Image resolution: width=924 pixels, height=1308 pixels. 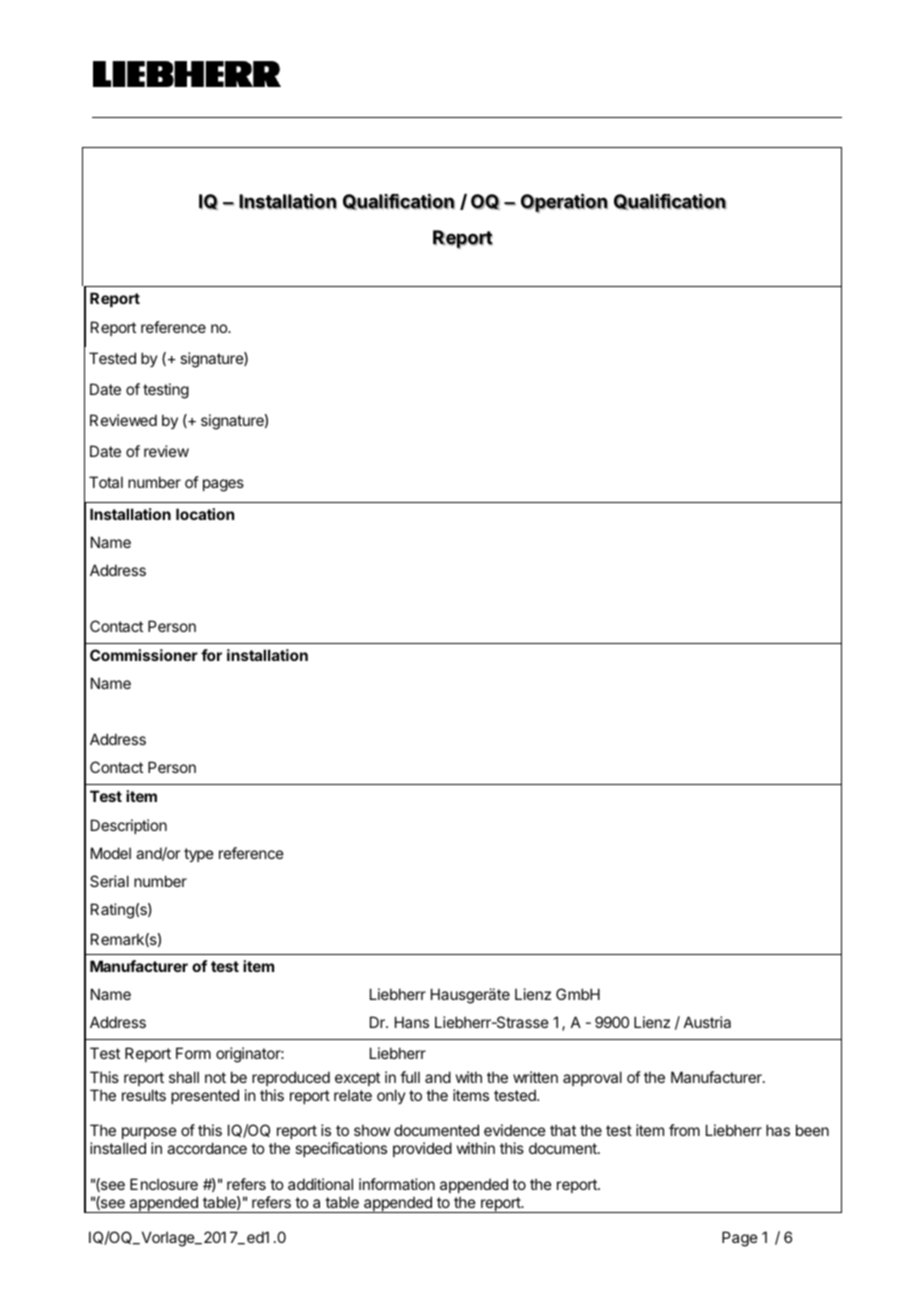 I want to click on provided, so click(x=422, y=1149).
